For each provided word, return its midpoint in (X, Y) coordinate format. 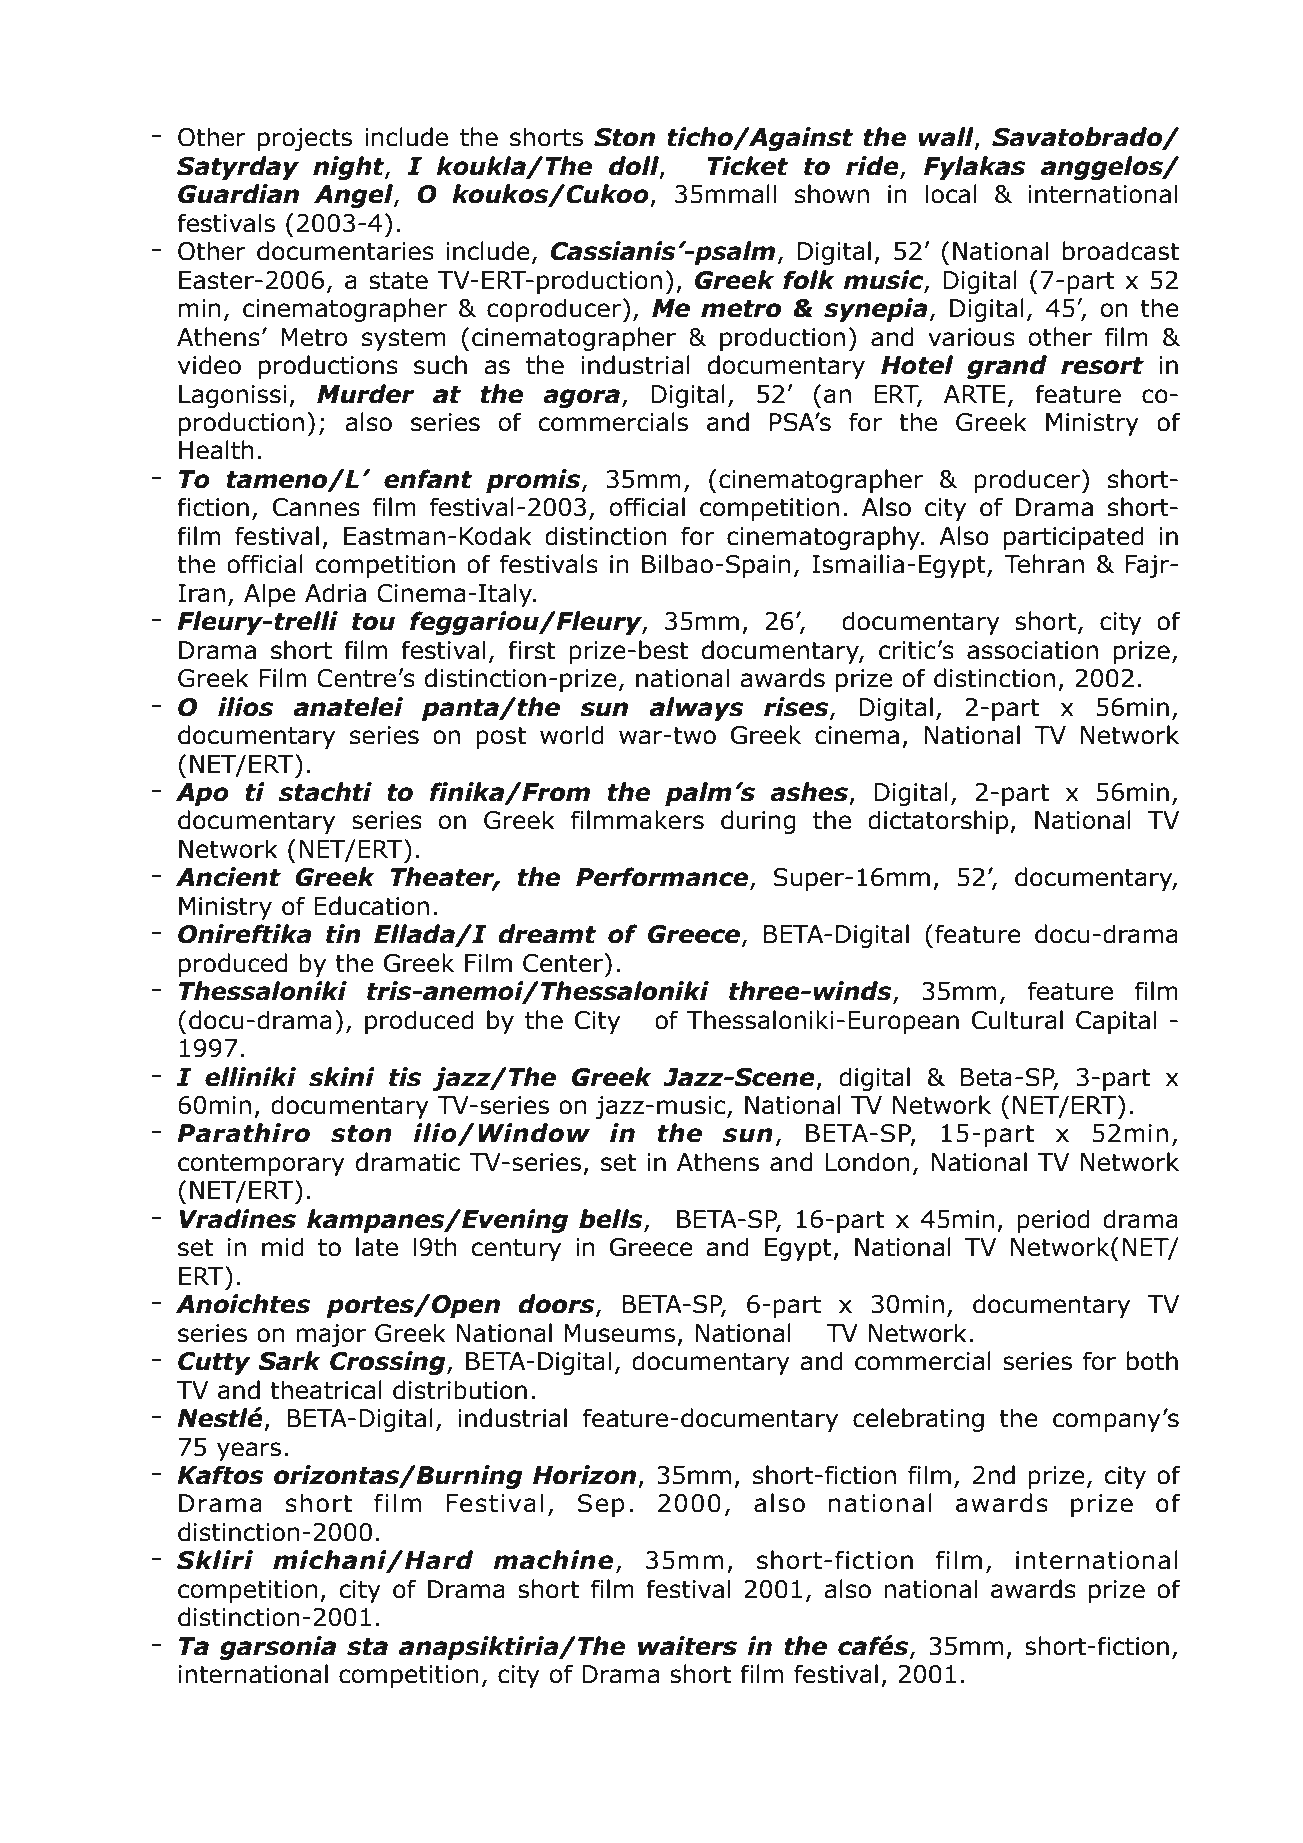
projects (305, 139)
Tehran (1044, 564)
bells (612, 1220)
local (951, 194)
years (249, 1451)
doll (635, 167)
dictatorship (939, 822)
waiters (687, 1646)
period (1053, 1221)
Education (371, 906)
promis (534, 481)
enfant (428, 479)
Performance (663, 878)
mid (283, 1247)
